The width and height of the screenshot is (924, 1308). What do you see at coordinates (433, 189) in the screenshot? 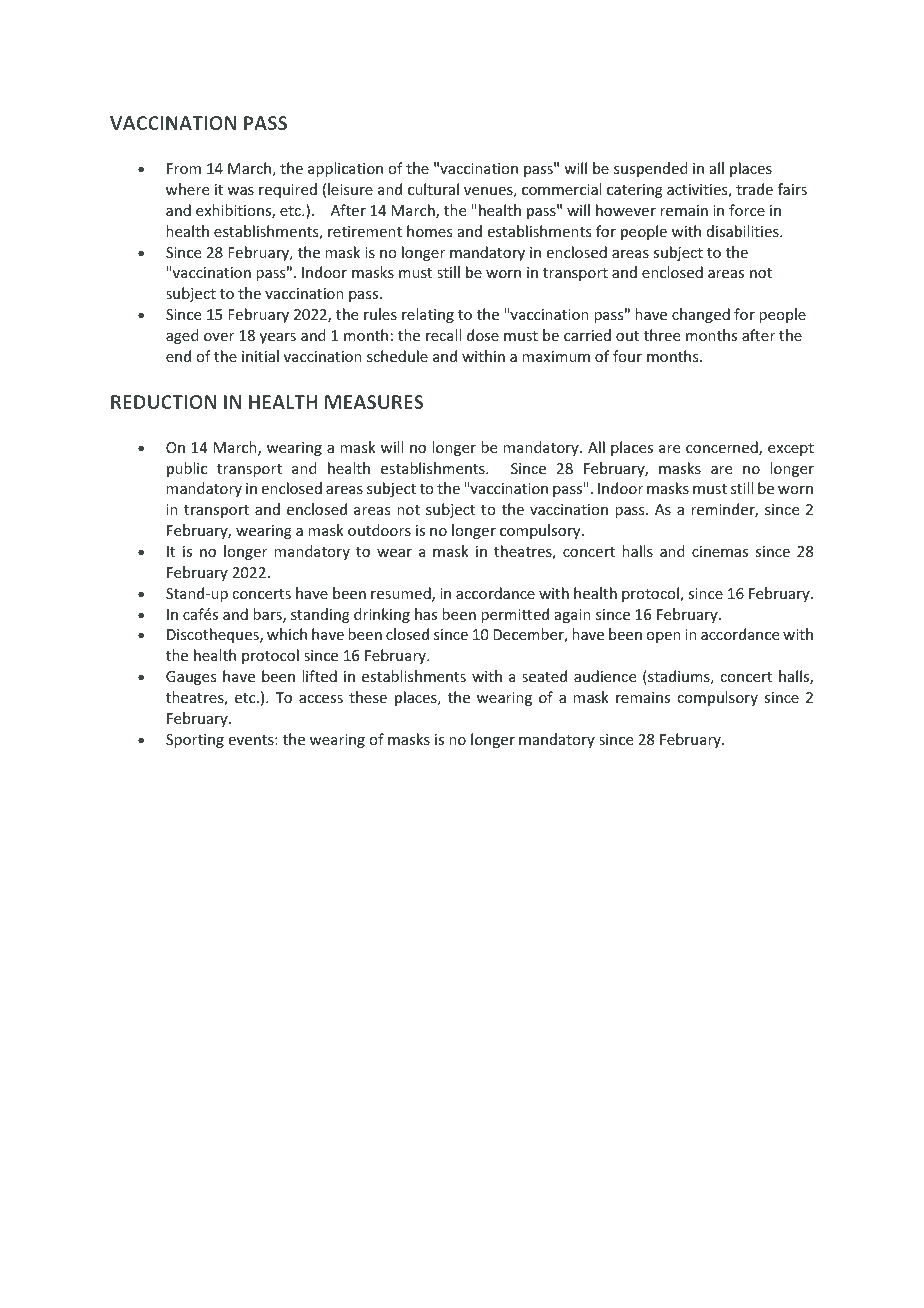
I see `cultural` at bounding box center [433, 189].
